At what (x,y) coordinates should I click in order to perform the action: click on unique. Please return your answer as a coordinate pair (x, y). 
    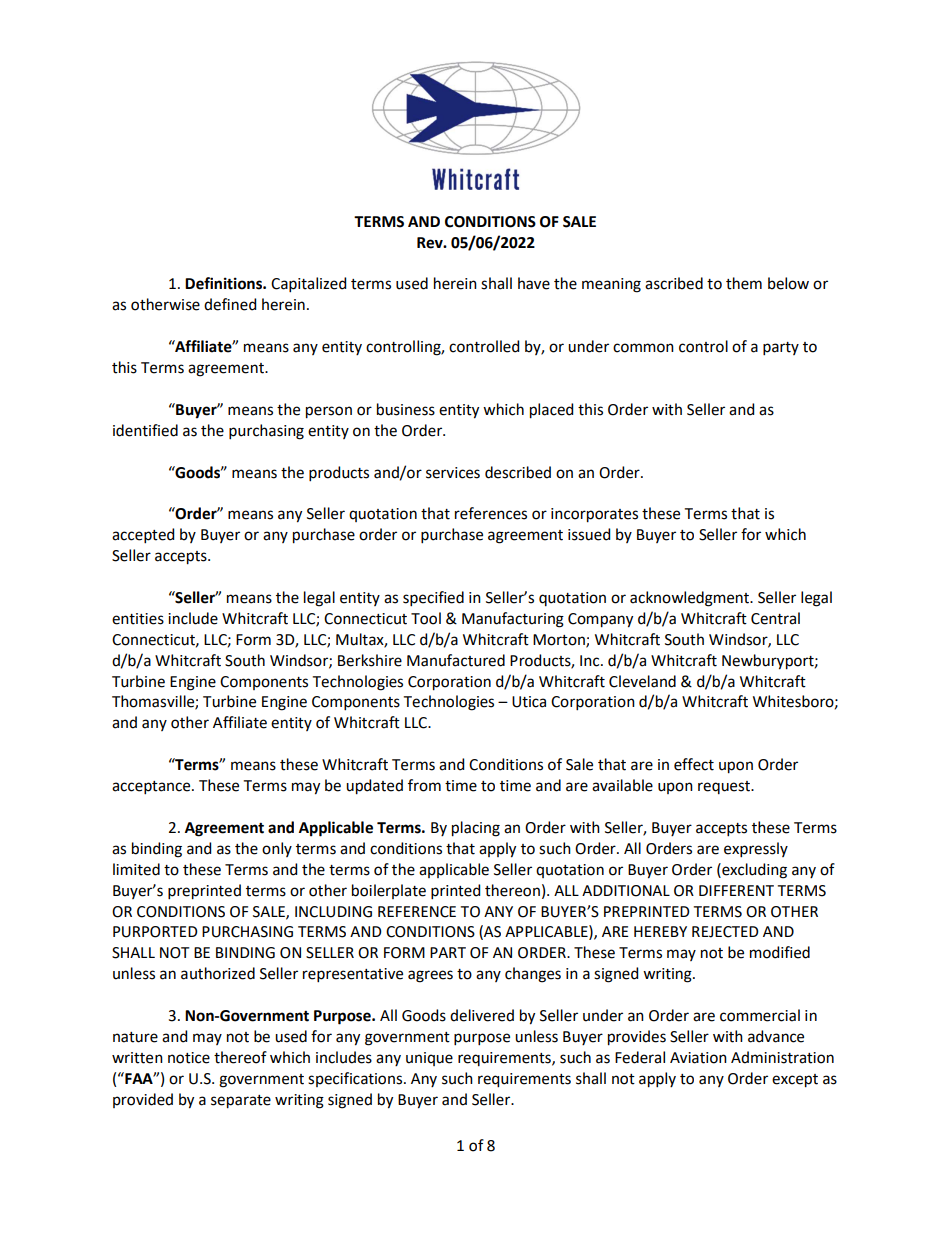
    Looking at the image, I should click on (429, 1059).
